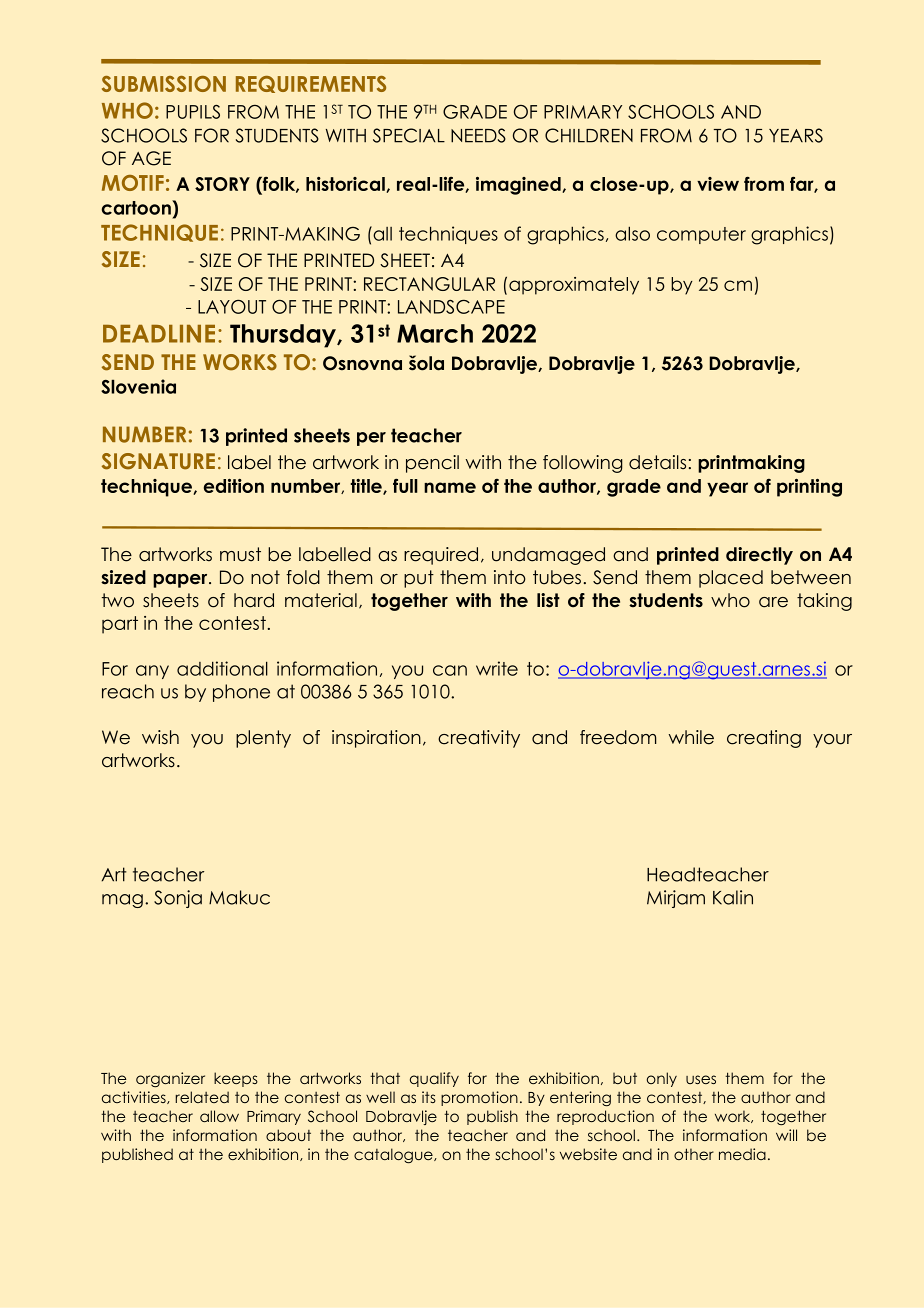 This screenshot has height=1308, width=924. What do you see at coordinates (219, 1116) in the screenshot?
I see `allow` at bounding box center [219, 1116].
